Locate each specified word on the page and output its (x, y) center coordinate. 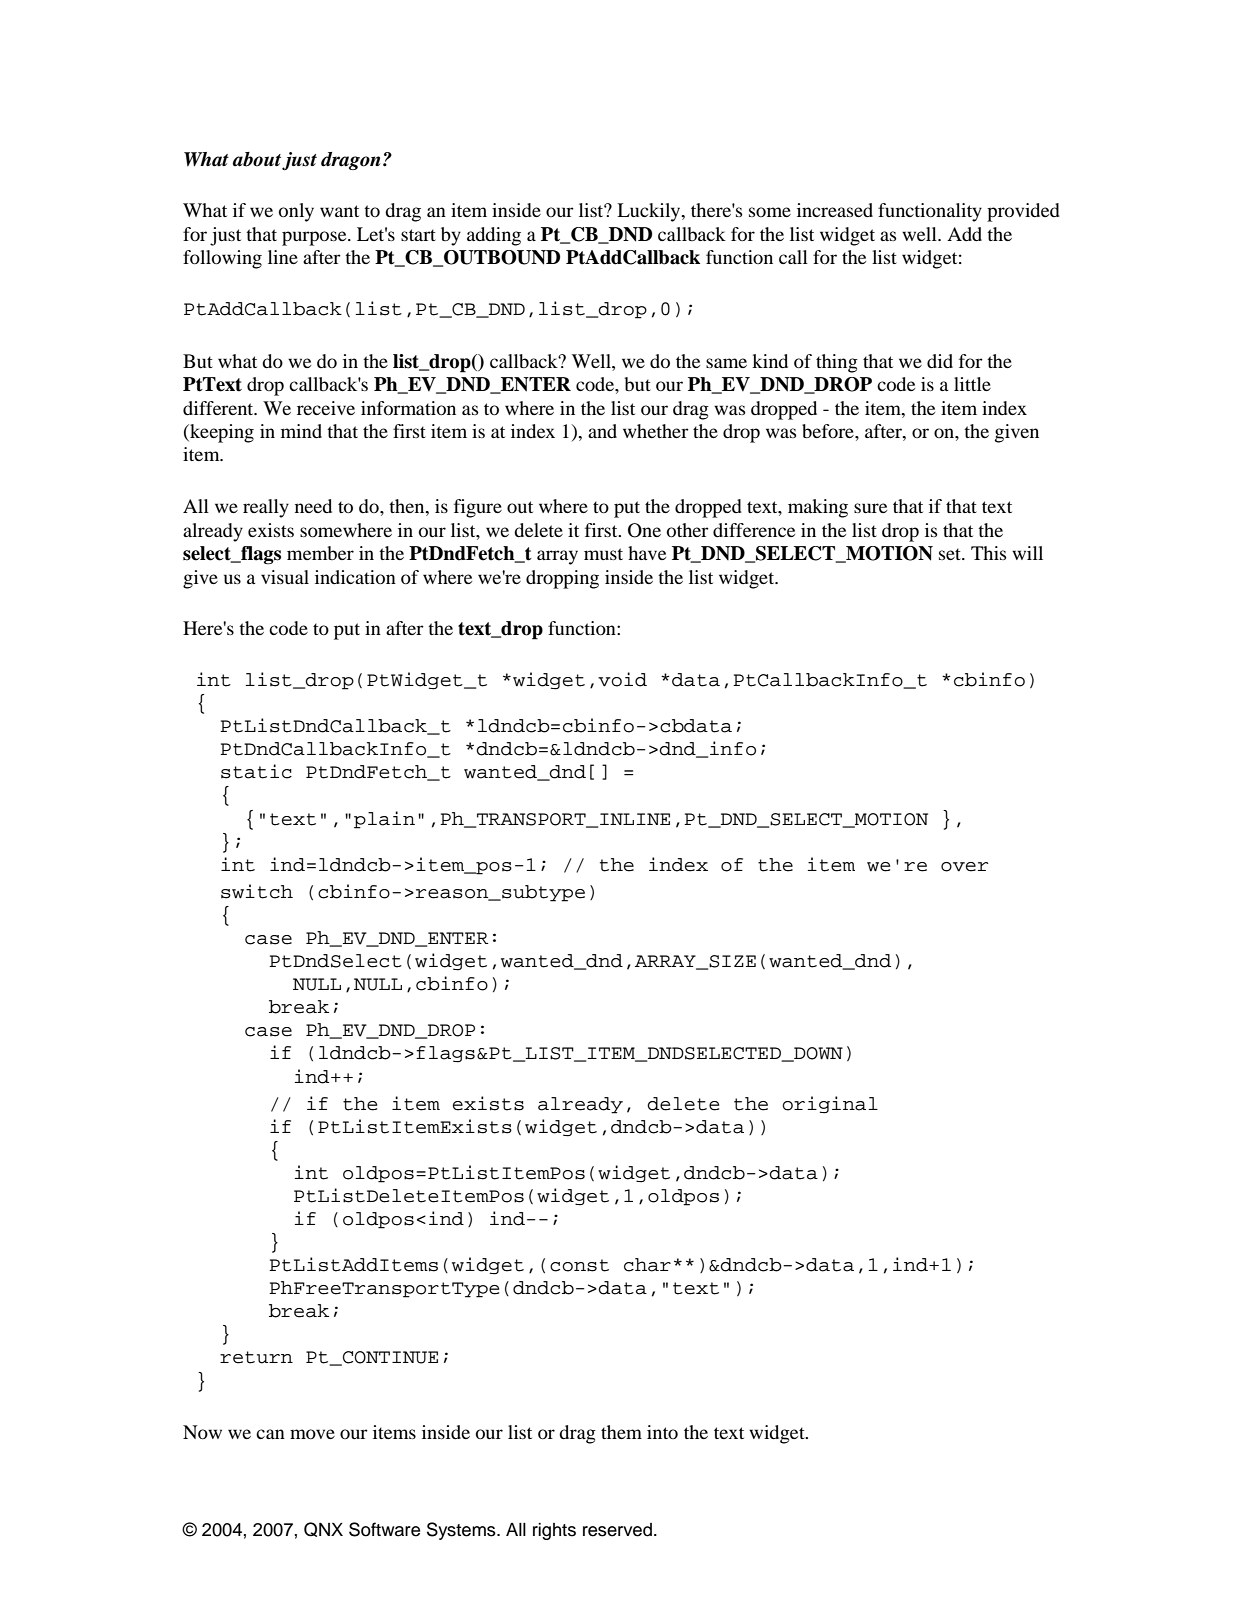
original (830, 1105)
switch (257, 891)
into (662, 1432)
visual (285, 577)
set (951, 554)
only (296, 212)
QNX (323, 1529)
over (964, 867)
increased (835, 210)
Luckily (650, 212)
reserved (617, 1530)
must (603, 554)
